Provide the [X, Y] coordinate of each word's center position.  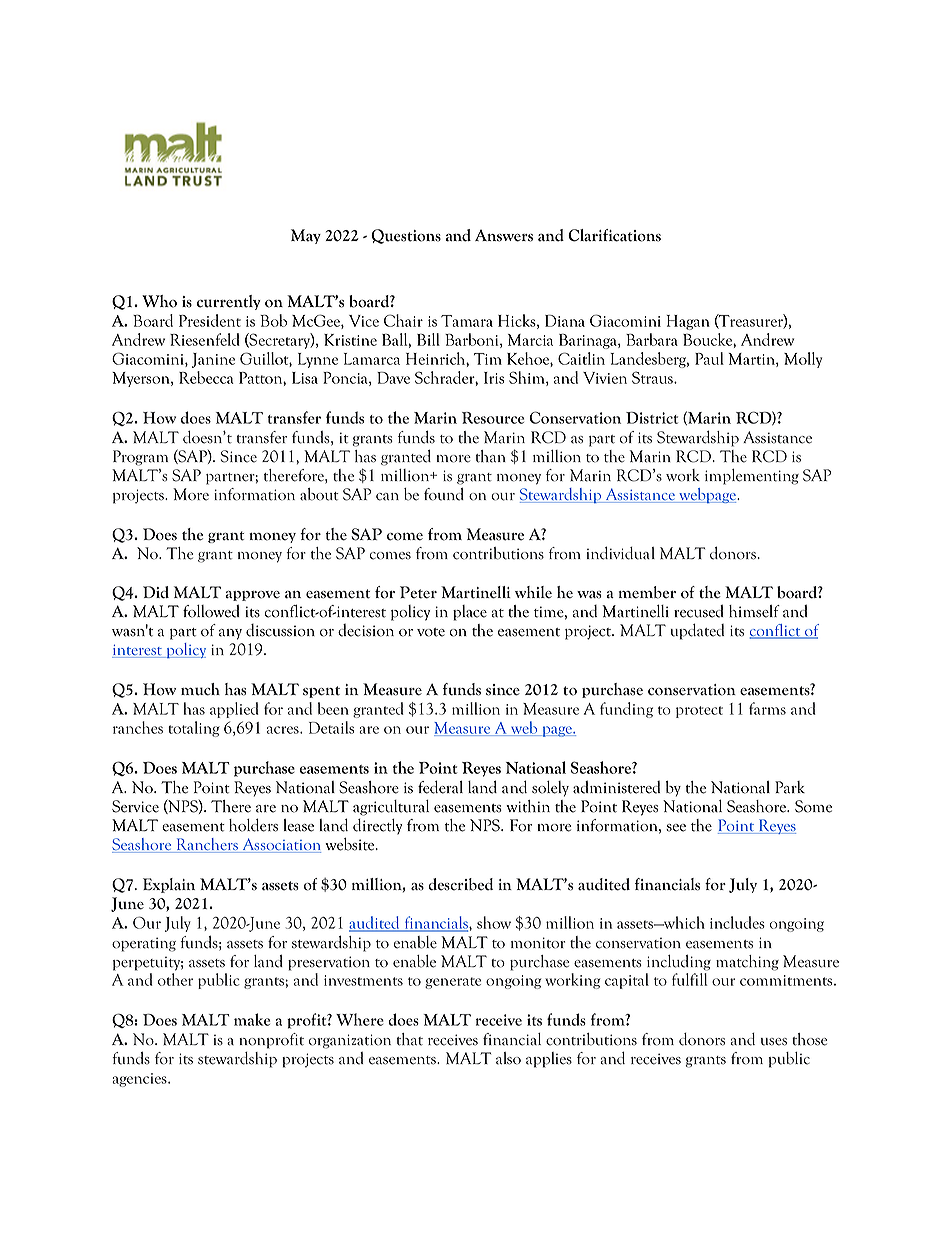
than [490, 456]
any [230, 634]
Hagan [688, 322]
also [508, 1058]
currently [229, 302]
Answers [504, 236]
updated [697, 632]
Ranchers [207, 845]
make [252, 1019]
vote [431, 632]
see [676, 828]
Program [140, 458]
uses [774, 1042]
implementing [752, 477]
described [461, 884]
